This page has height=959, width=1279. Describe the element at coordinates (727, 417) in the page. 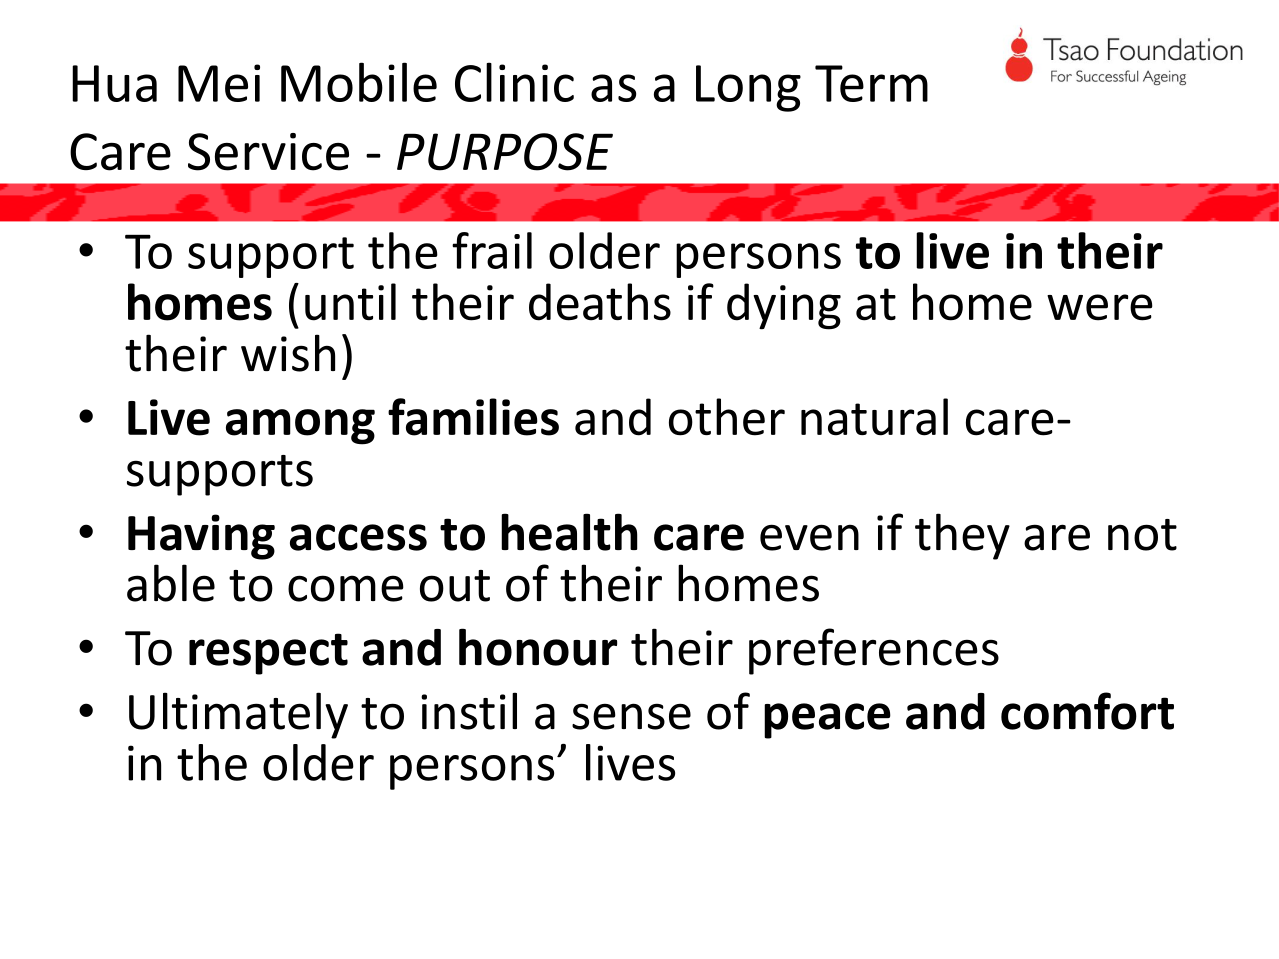

I see `other` at that location.
